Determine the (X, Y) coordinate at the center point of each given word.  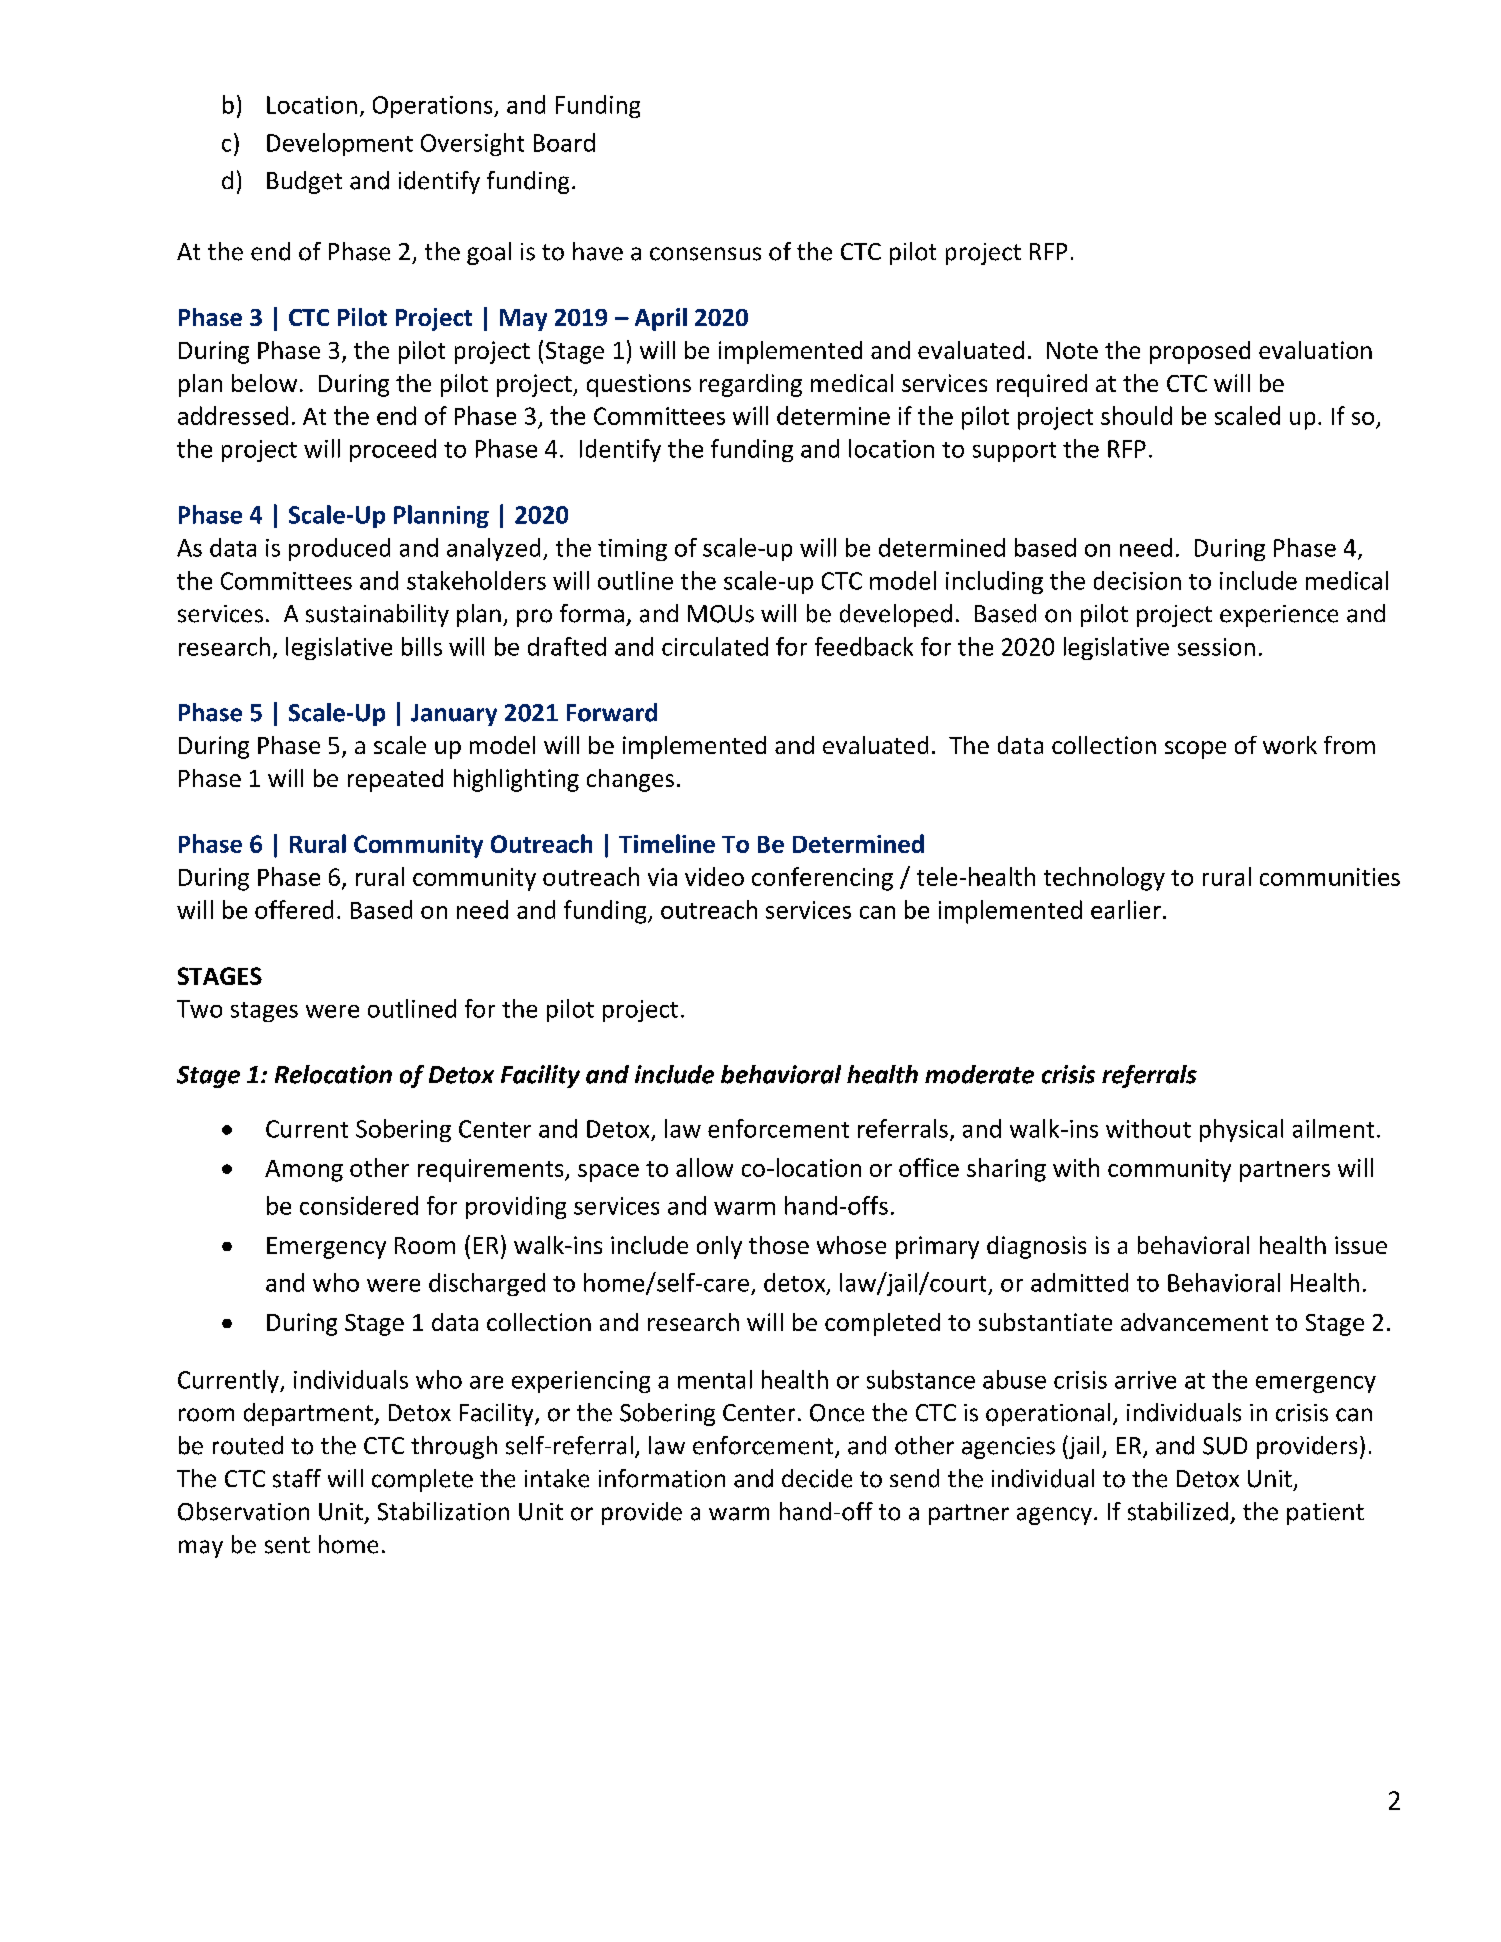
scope (1195, 750)
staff (297, 1478)
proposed (1200, 352)
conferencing (822, 879)
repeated (395, 780)
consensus (705, 254)
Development (340, 144)
